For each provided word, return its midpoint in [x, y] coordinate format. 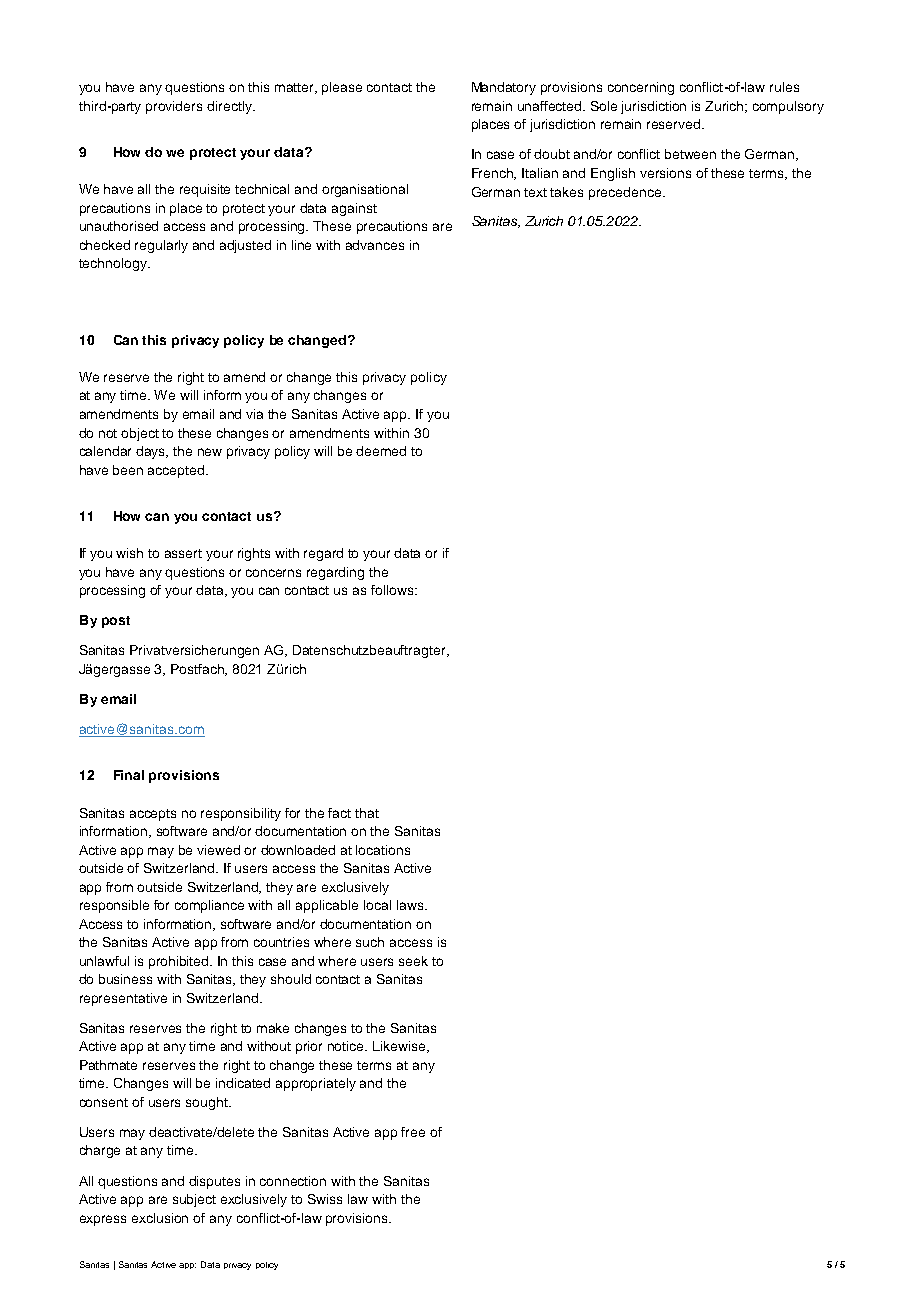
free [413, 1132]
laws [411, 905]
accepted [177, 471]
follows [393, 590]
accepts [153, 815]
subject [194, 1200]
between [690, 154]
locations [383, 850]
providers [174, 107]
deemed [381, 451]
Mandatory [504, 88]
